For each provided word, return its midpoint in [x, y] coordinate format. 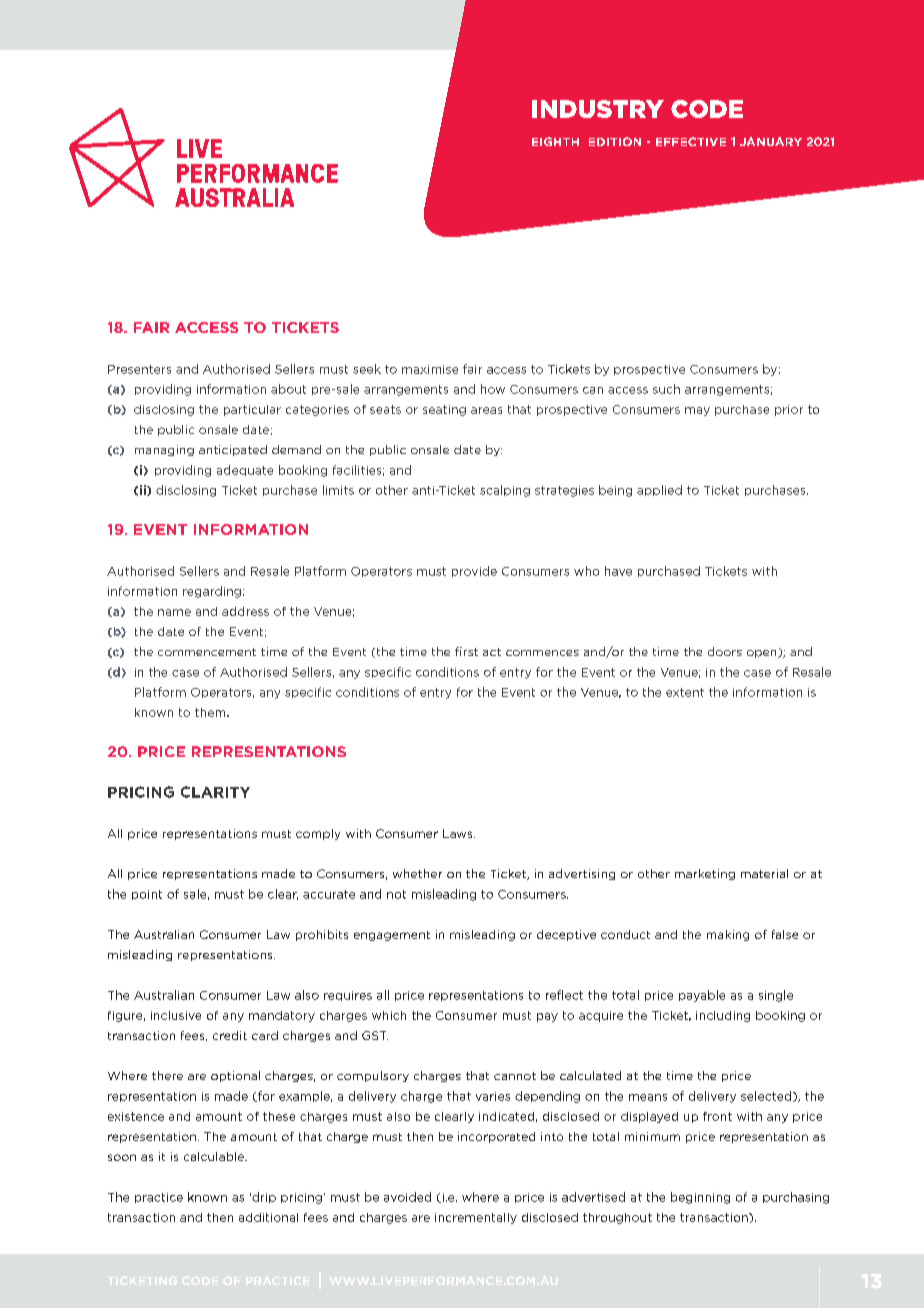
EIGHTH [555, 141]
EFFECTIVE [691, 141]
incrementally [476, 1218]
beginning [700, 1198]
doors [725, 651]
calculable [215, 1156]
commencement [207, 652]
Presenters [139, 369]
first [466, 651]
